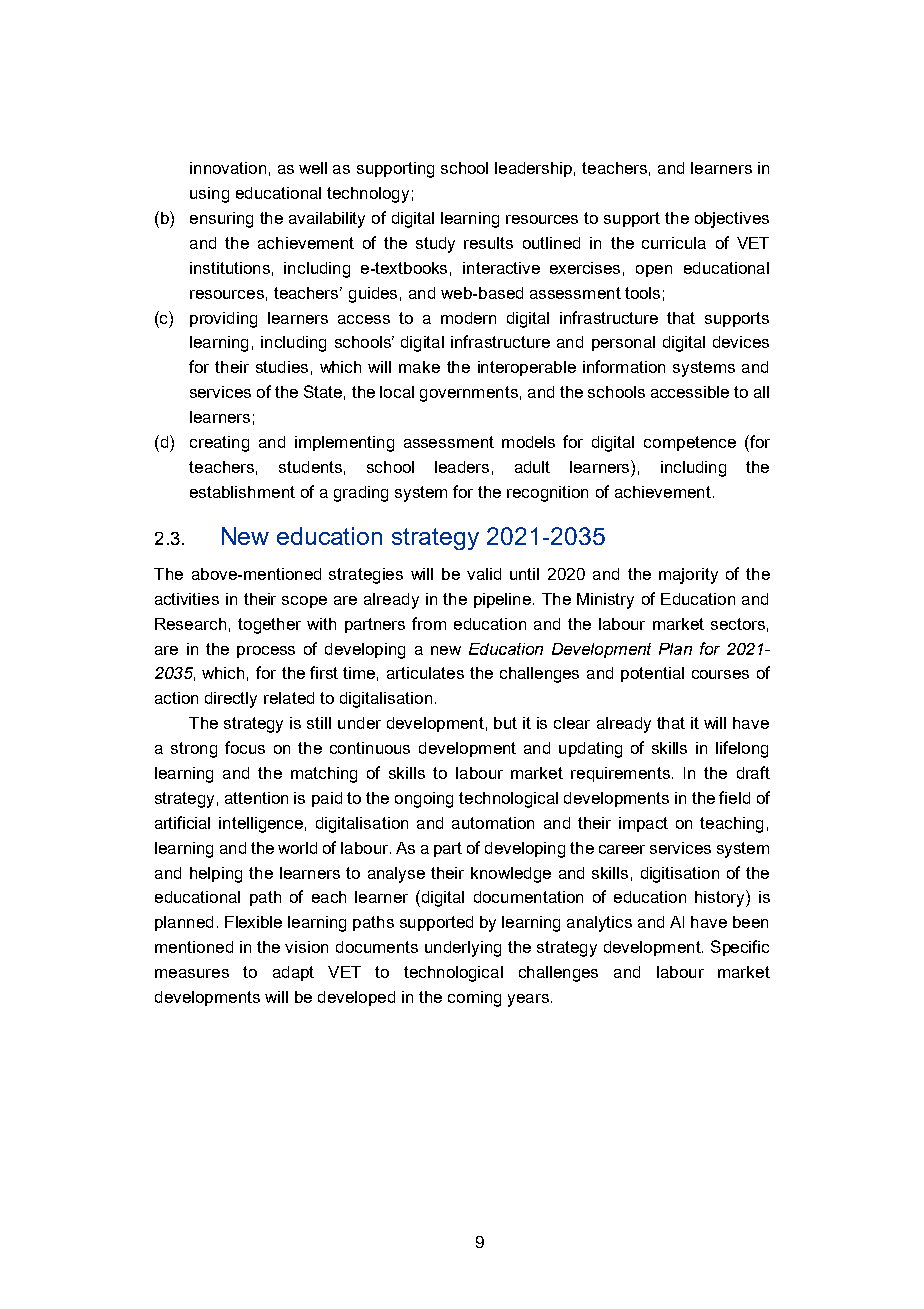  What do you see at coordinates (209, 195) in the document?
I see `using` at bounding box center [209, 195].
